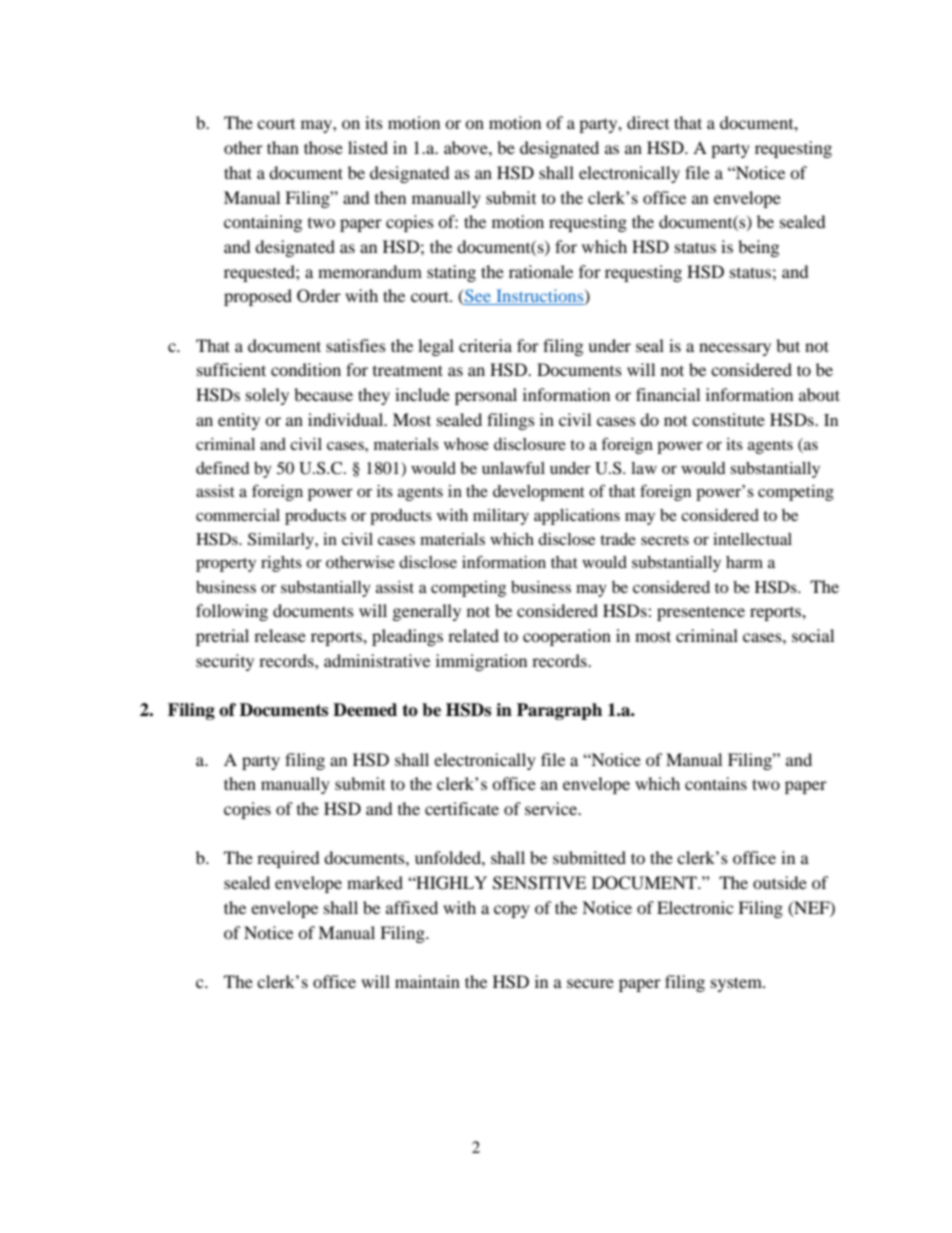 The width and height of the document is (952, 1233). Describe the element at coordinates (501, 517) in the document. I see `military` at that location.
